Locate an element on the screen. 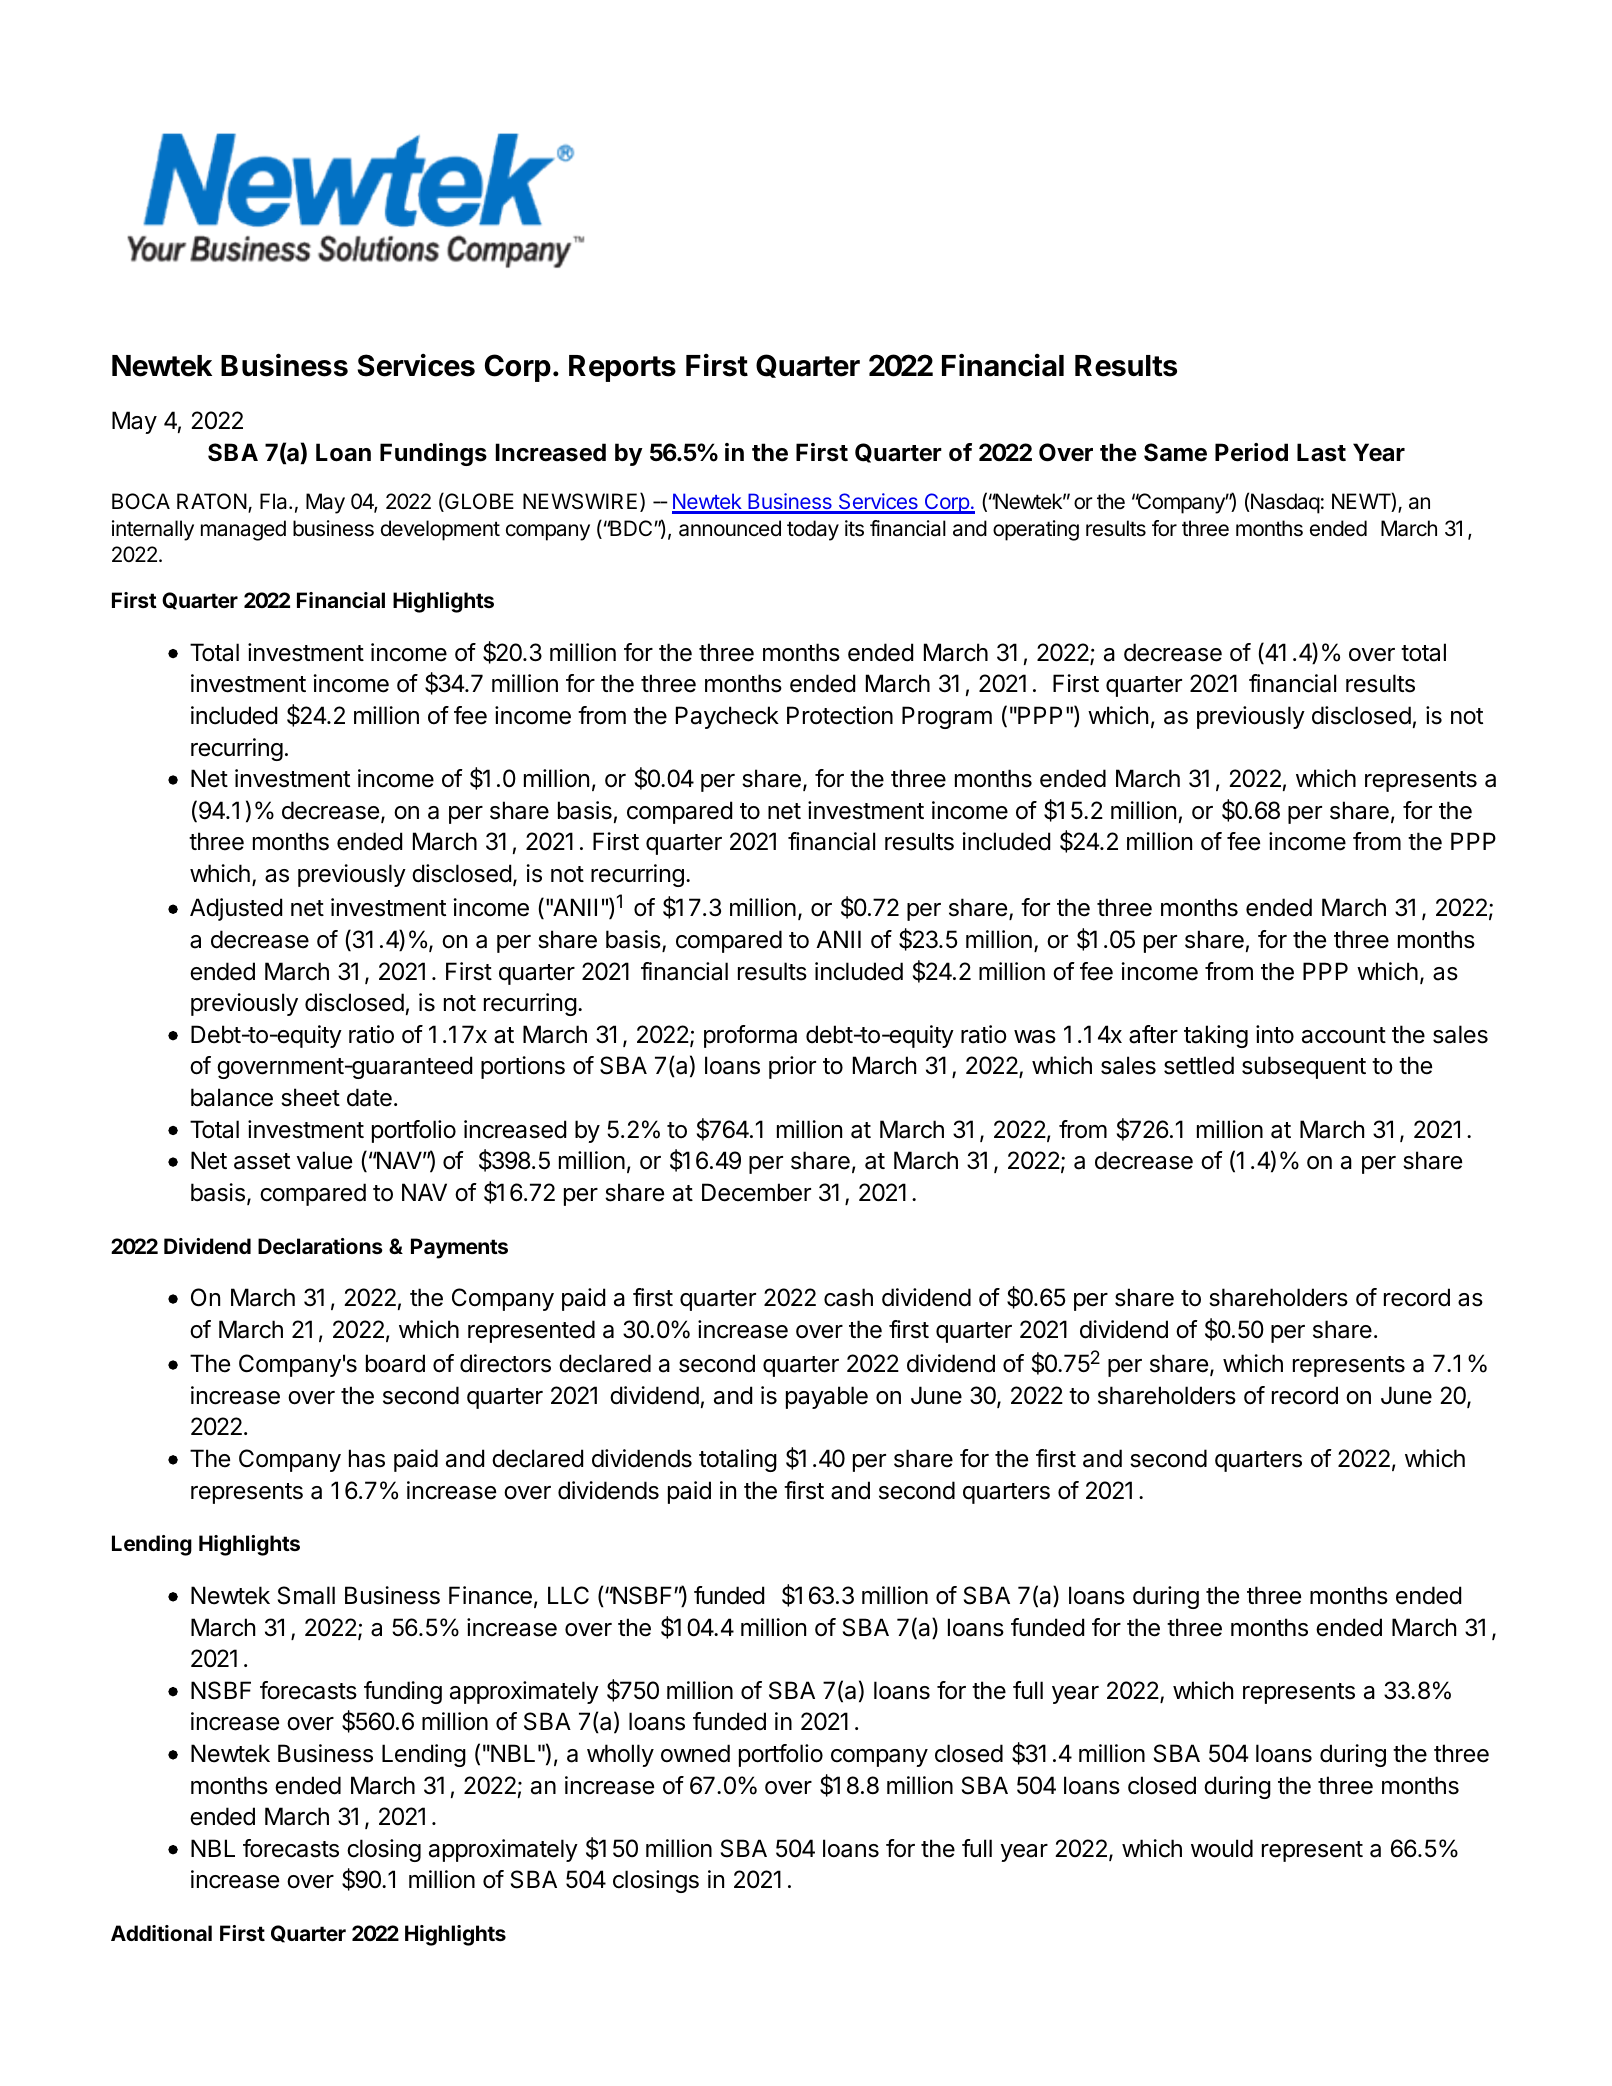 This screenshot has width=1612, height=2086. Same is located at coordinates (1175, 452).
